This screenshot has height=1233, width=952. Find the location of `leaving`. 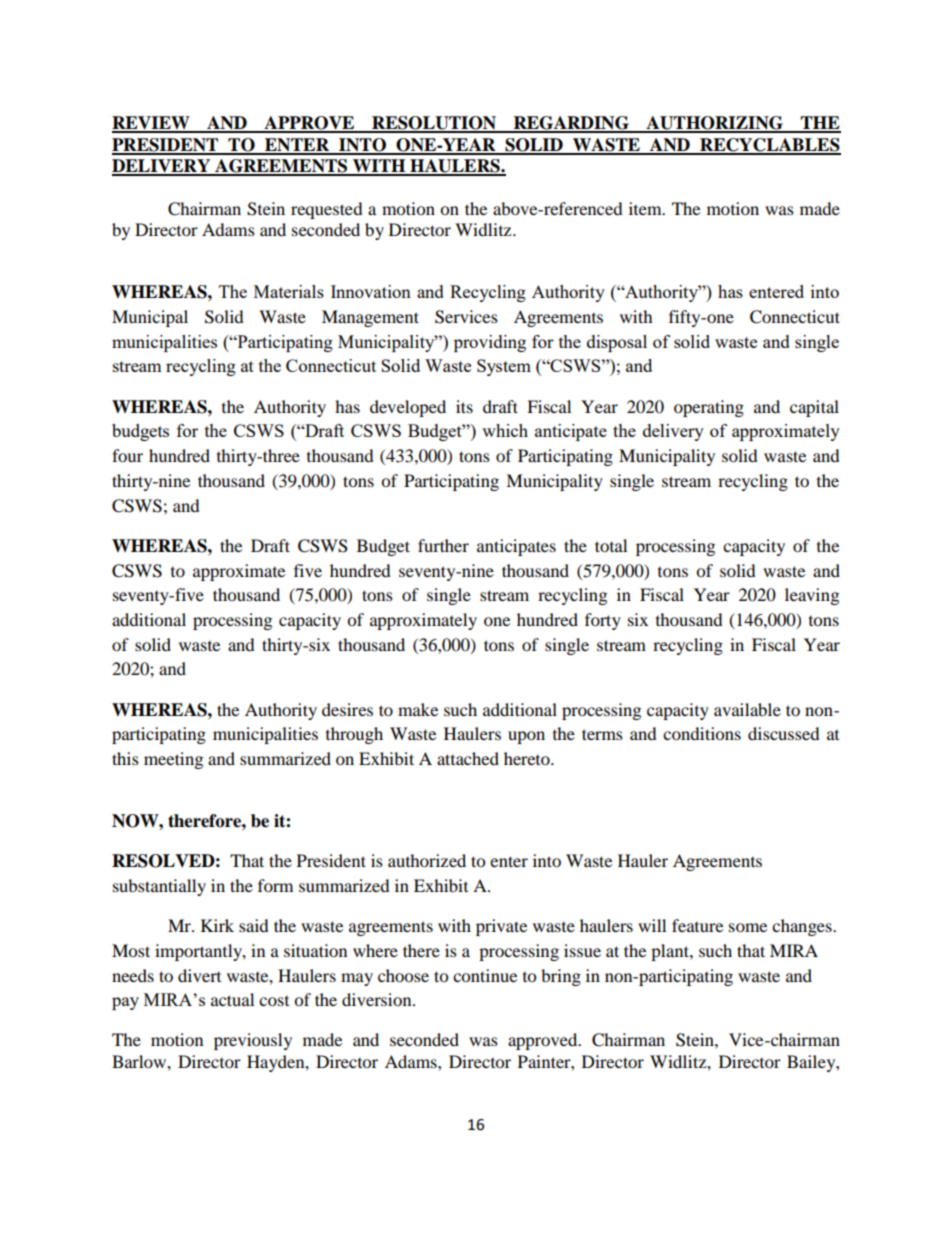

leaving is located at coordinates (812, 596).
